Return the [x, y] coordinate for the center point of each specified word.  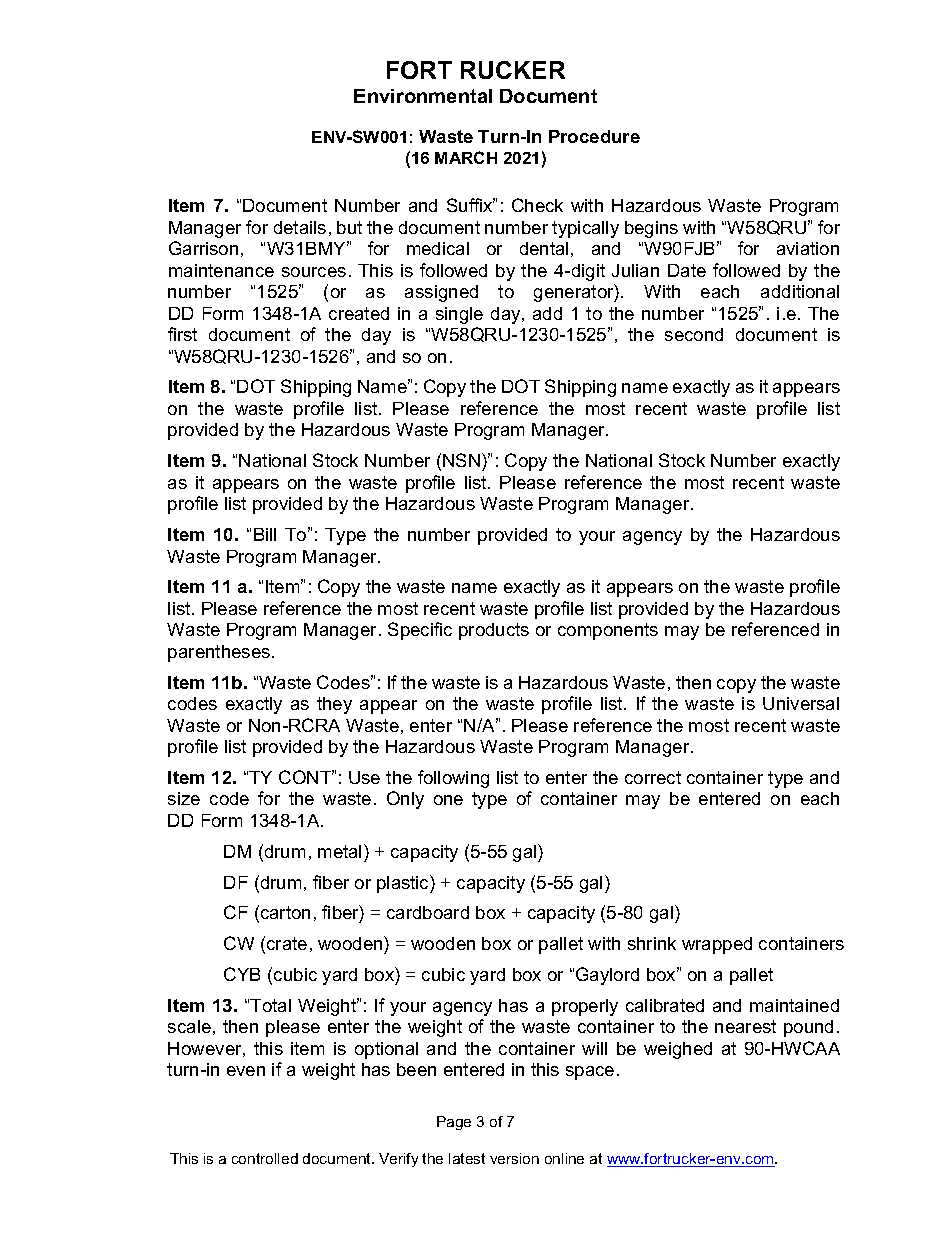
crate [287, 943]
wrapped [717, 945]
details [300, 227]
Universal [801, 703]
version [514, 1158]
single [459, 315]
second [694, 334]
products [494, 631]
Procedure [594, 136]
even [246, 1071]
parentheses [220, 653]
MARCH [466, 157]
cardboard [428, 912]
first [182, 334]
